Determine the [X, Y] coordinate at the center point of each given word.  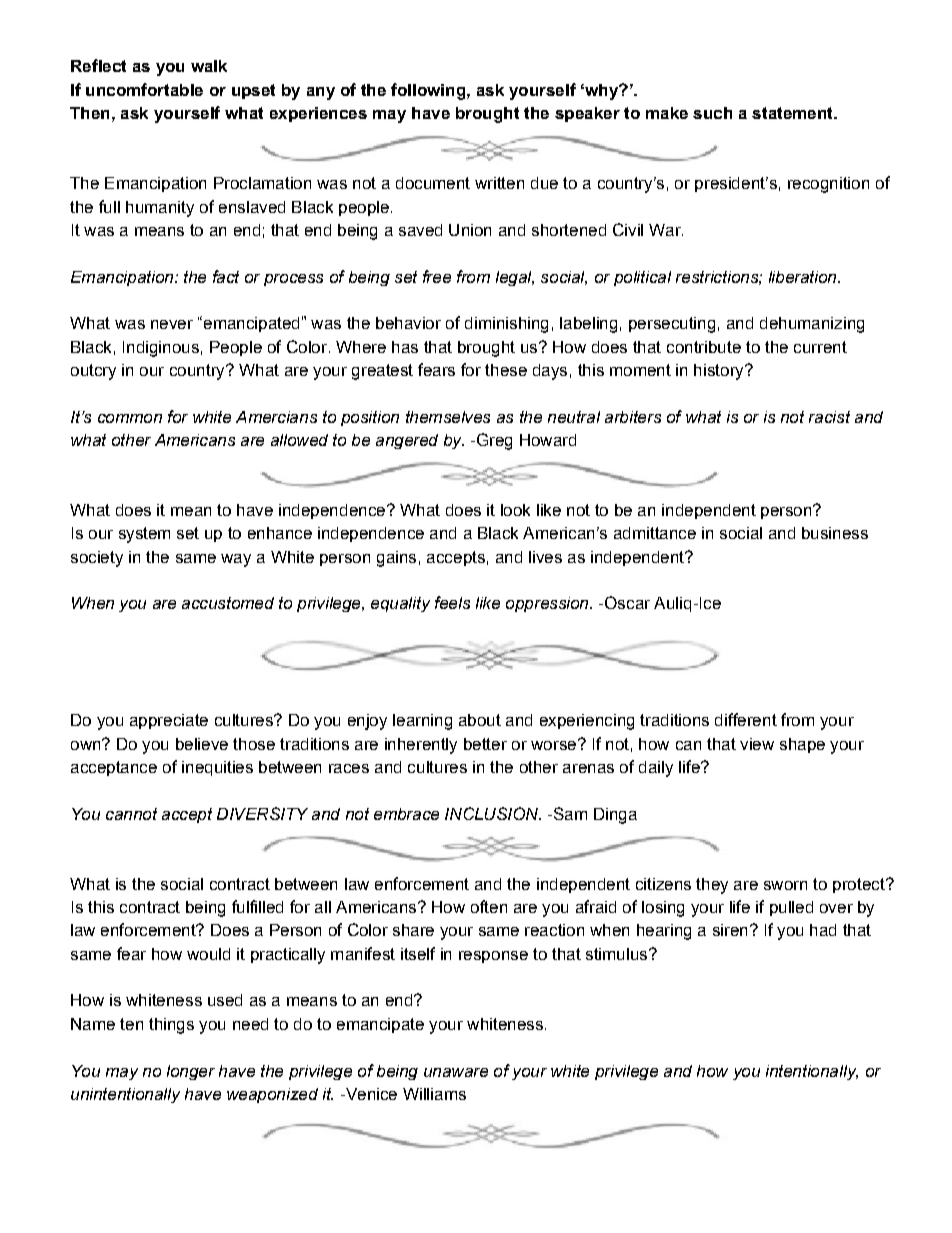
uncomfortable [144, 89]
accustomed [228, 603]
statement [793, 113]
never [172, 324]
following [429, 91]
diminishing [506, 325]
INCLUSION [493, 813]
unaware [456, 1072]
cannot [131, 814]
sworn [785, 885]
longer [191, 1072]
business [835, 533]
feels [452, 602]
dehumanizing [812, 325]
